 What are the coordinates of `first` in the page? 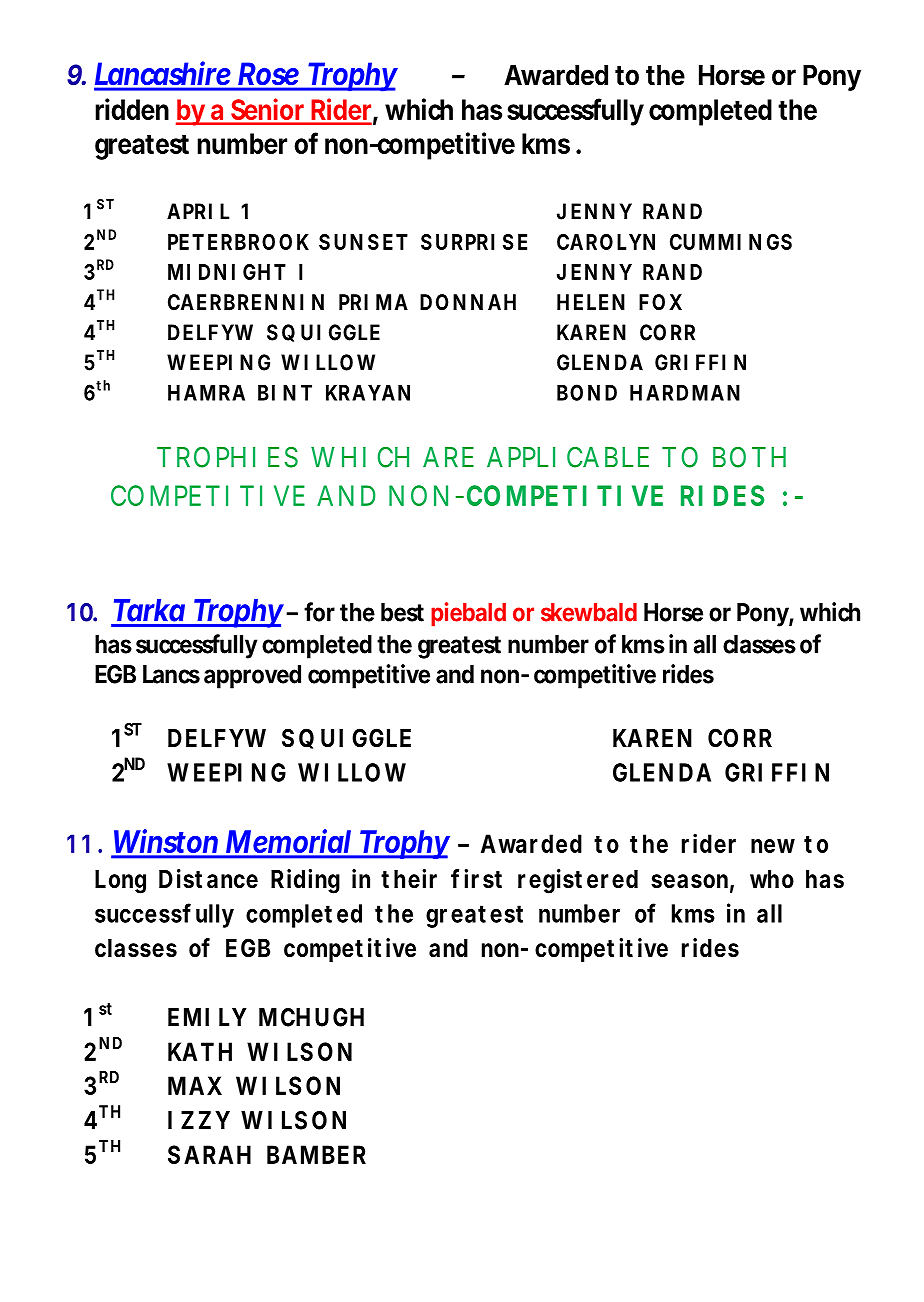 It's located at (476, 879).
